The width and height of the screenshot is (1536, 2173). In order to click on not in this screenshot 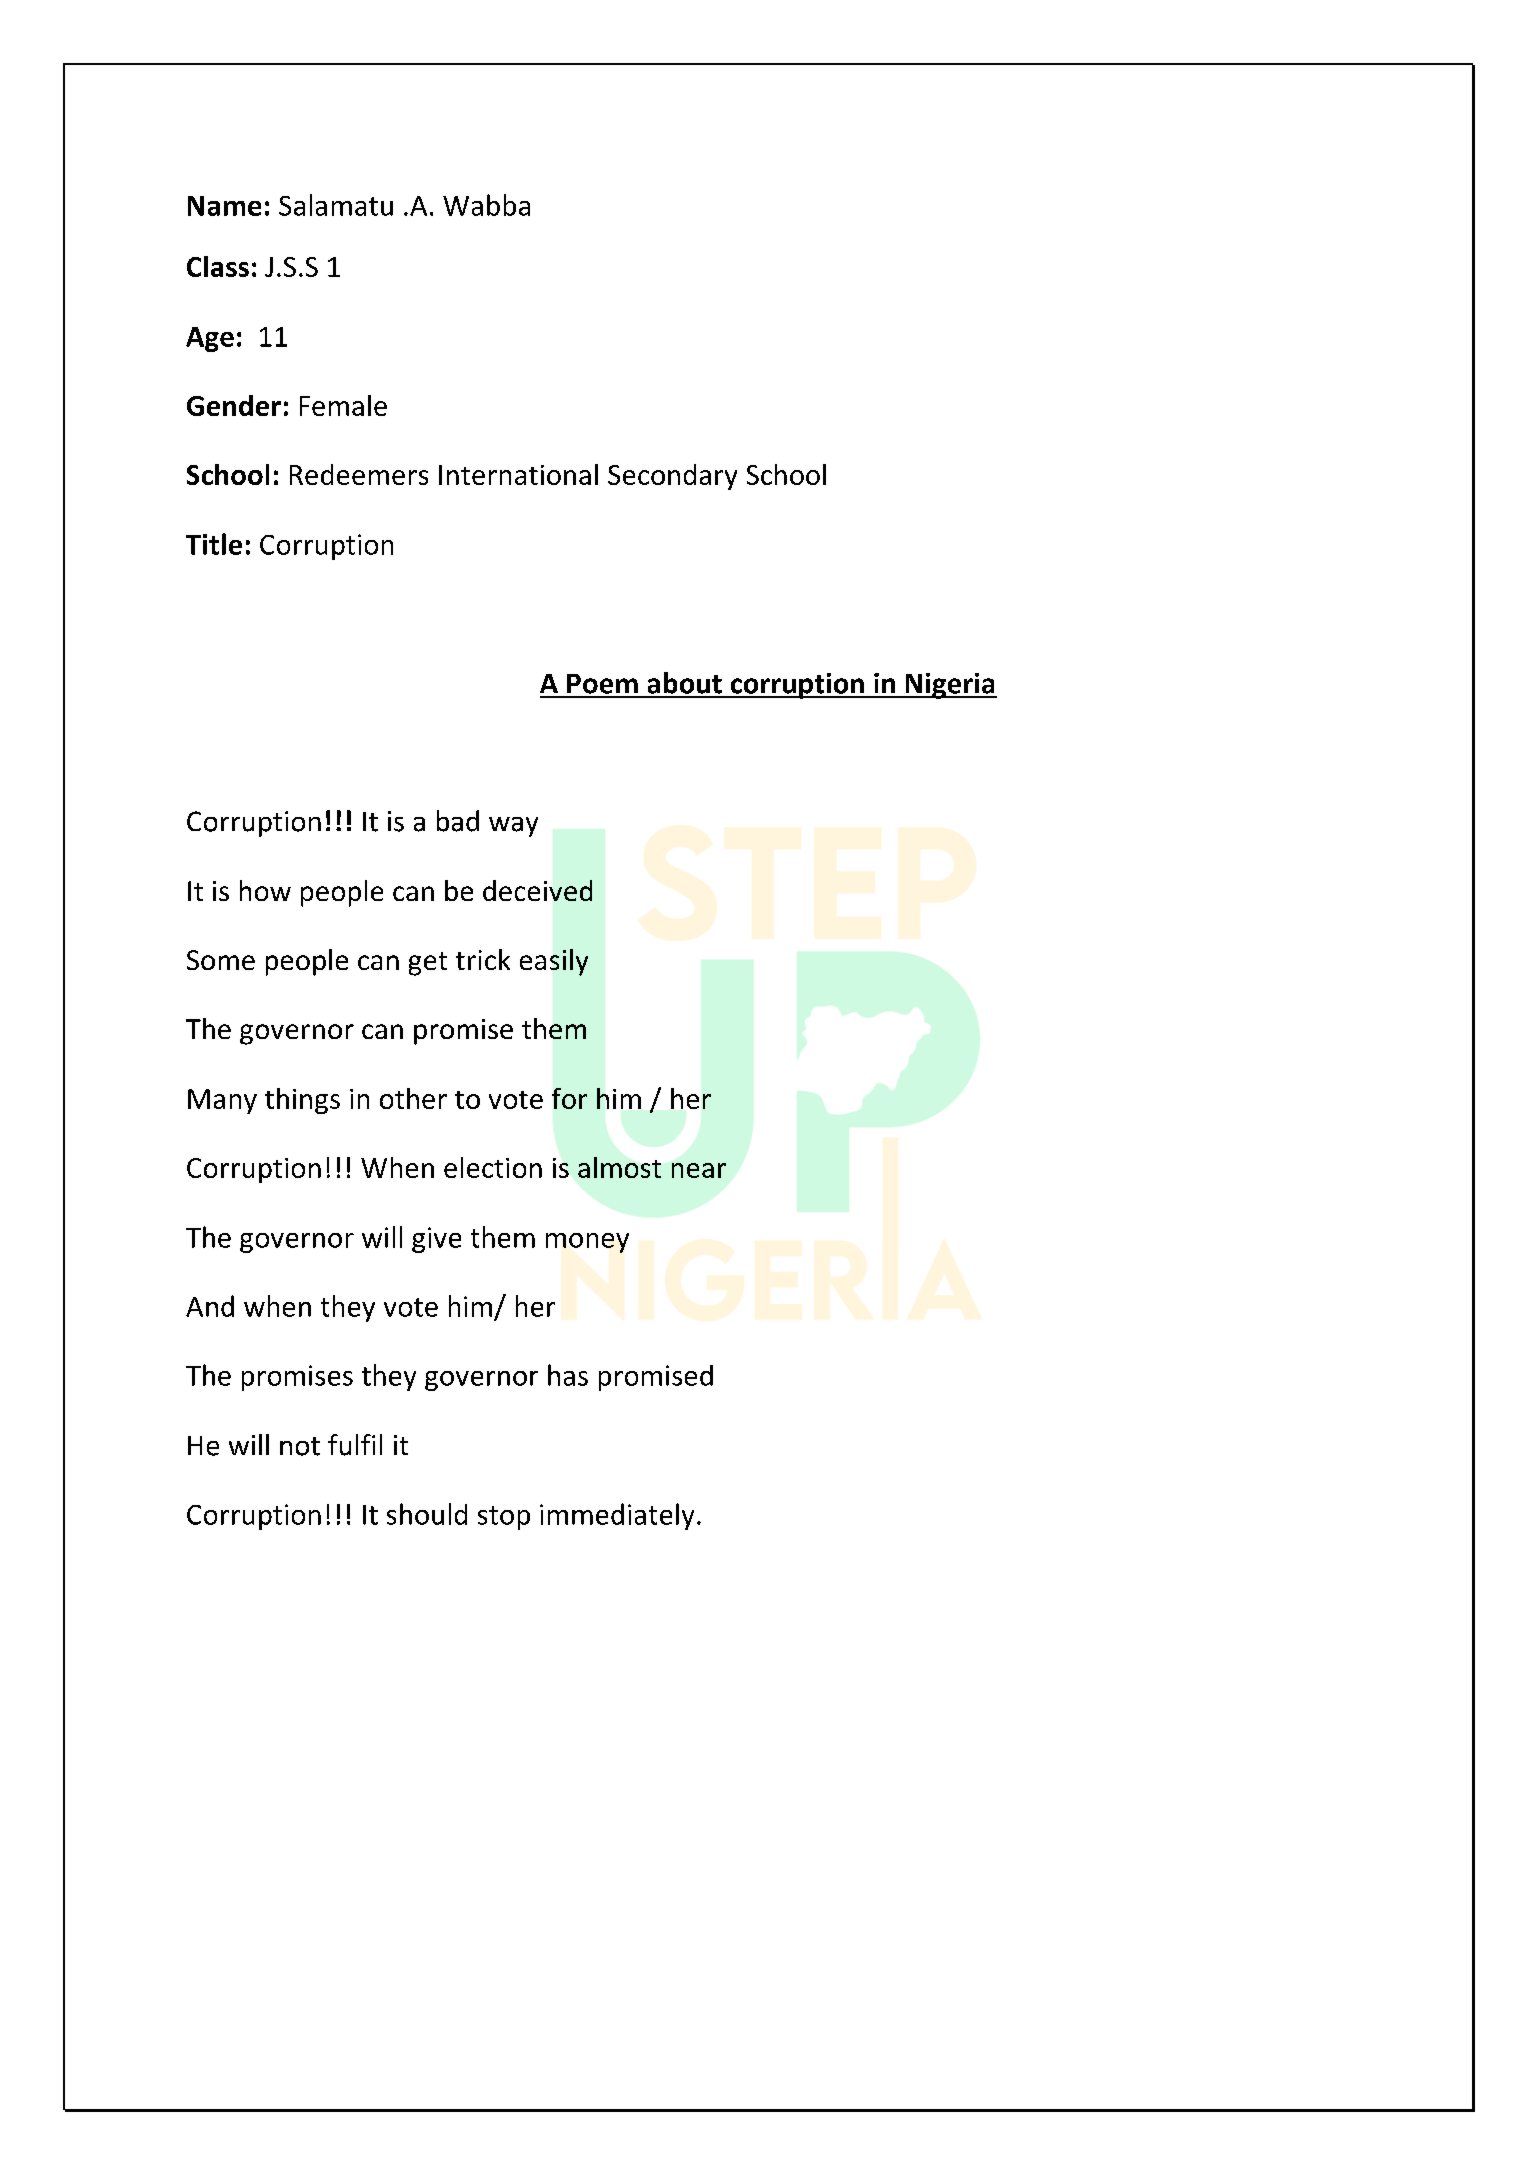, I will do `click(300, 1446)`.
